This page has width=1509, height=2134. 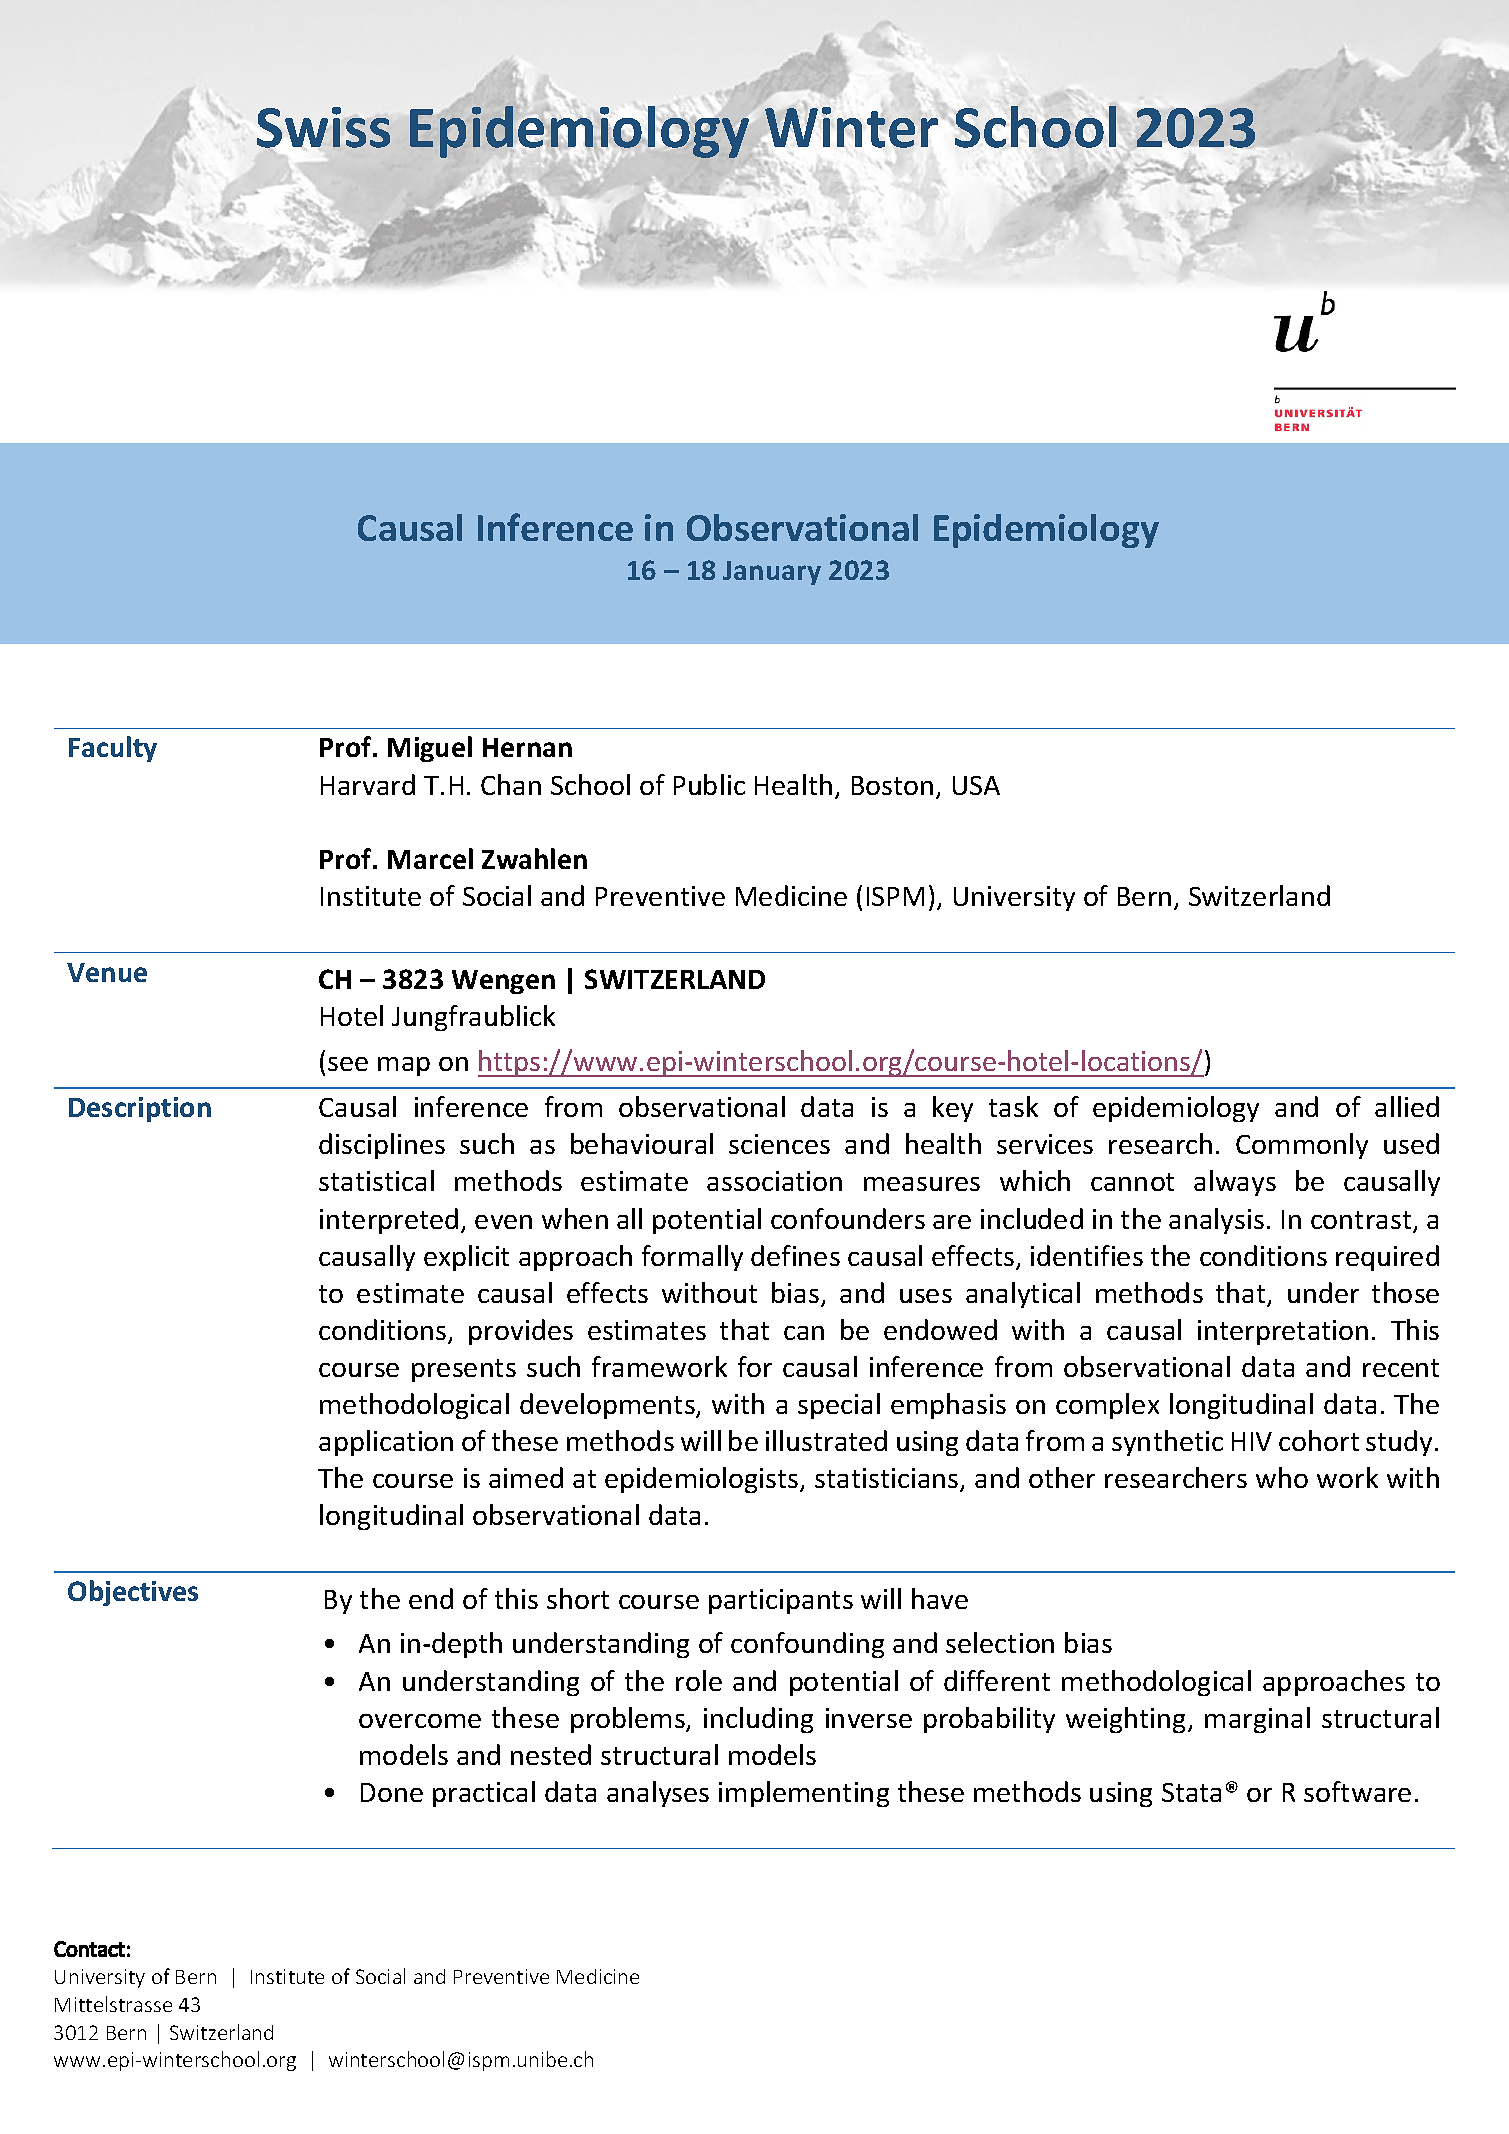 What do you see at coordinates (772, 573) in the page?
I see `January` at bounding box center [772, 573].
